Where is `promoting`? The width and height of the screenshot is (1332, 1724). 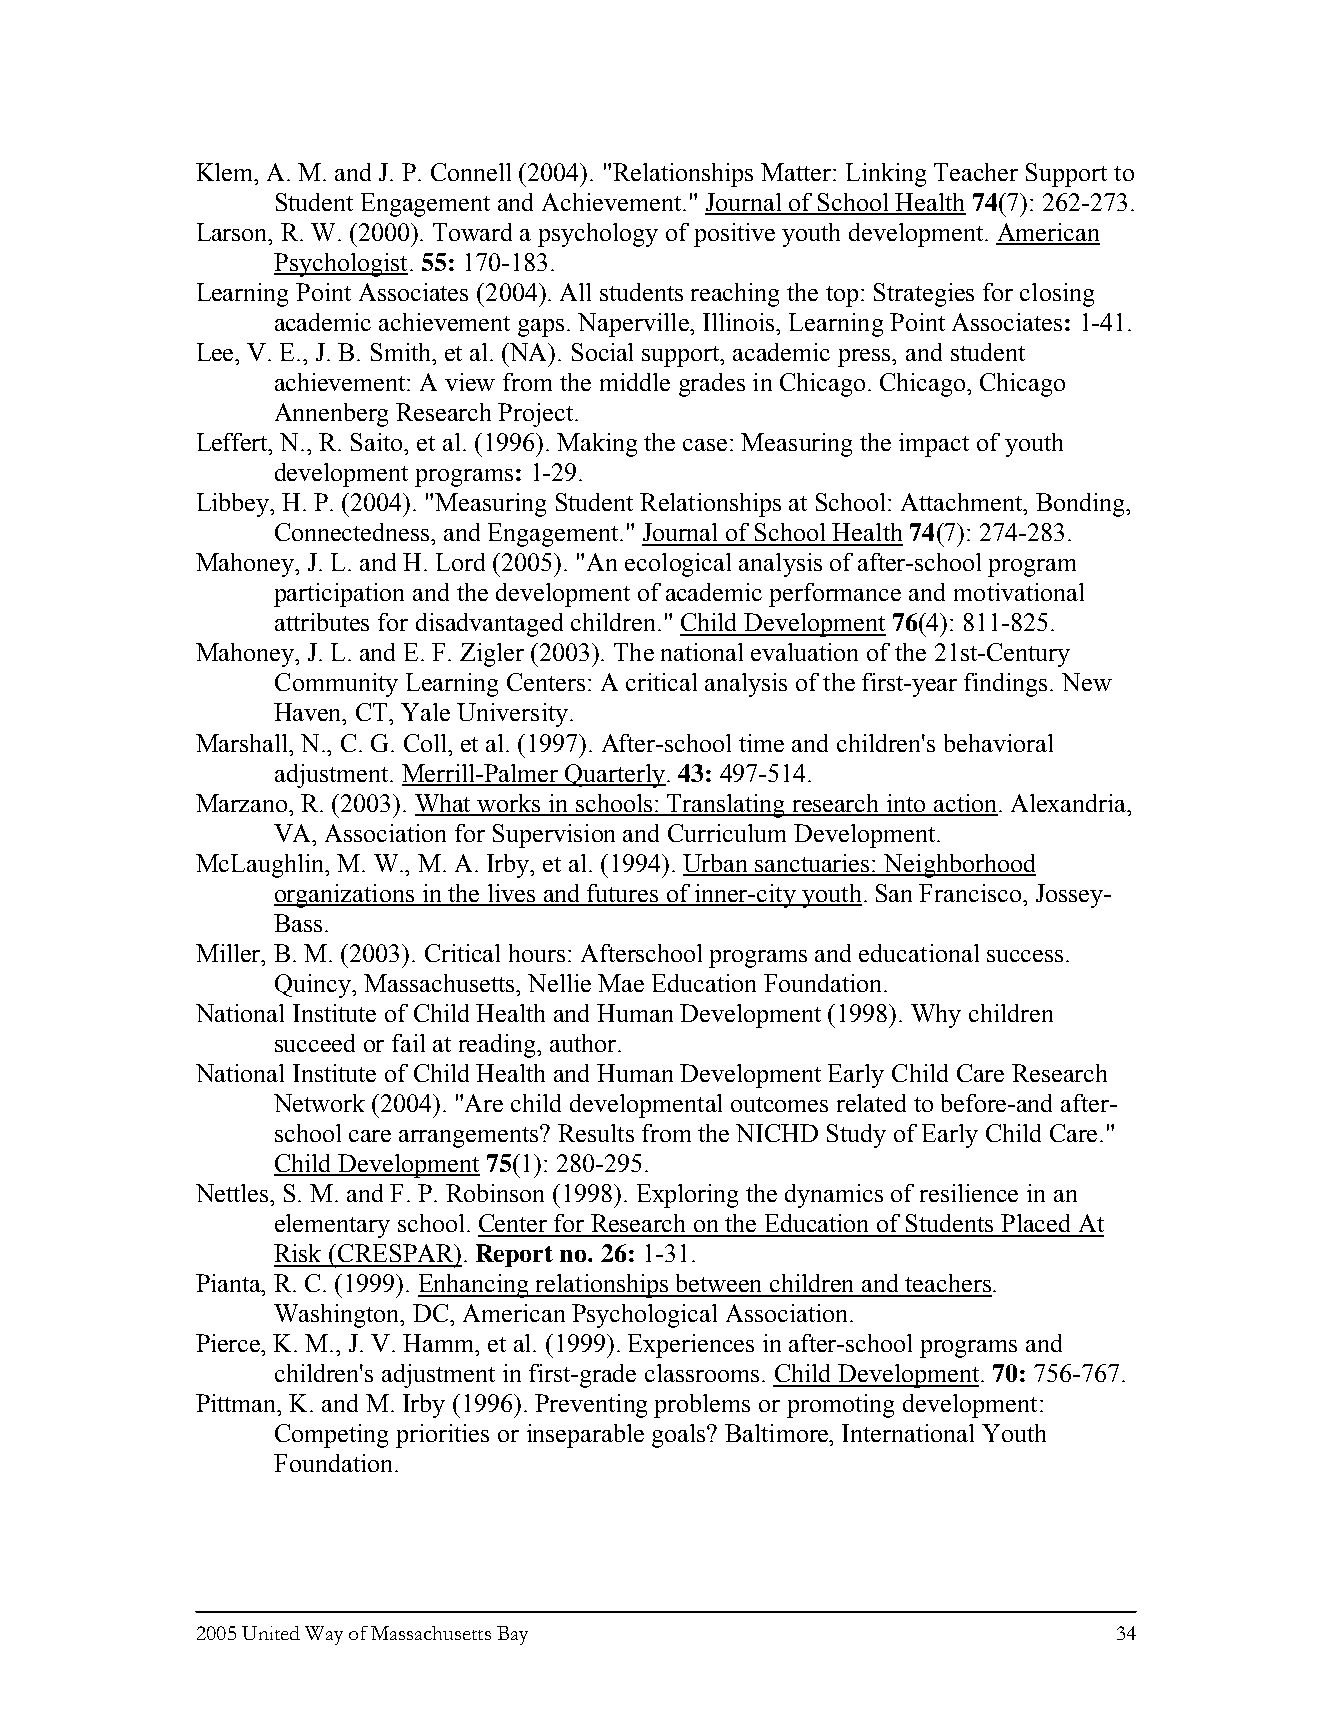
promoting is located at coordinates (840, 1406).
